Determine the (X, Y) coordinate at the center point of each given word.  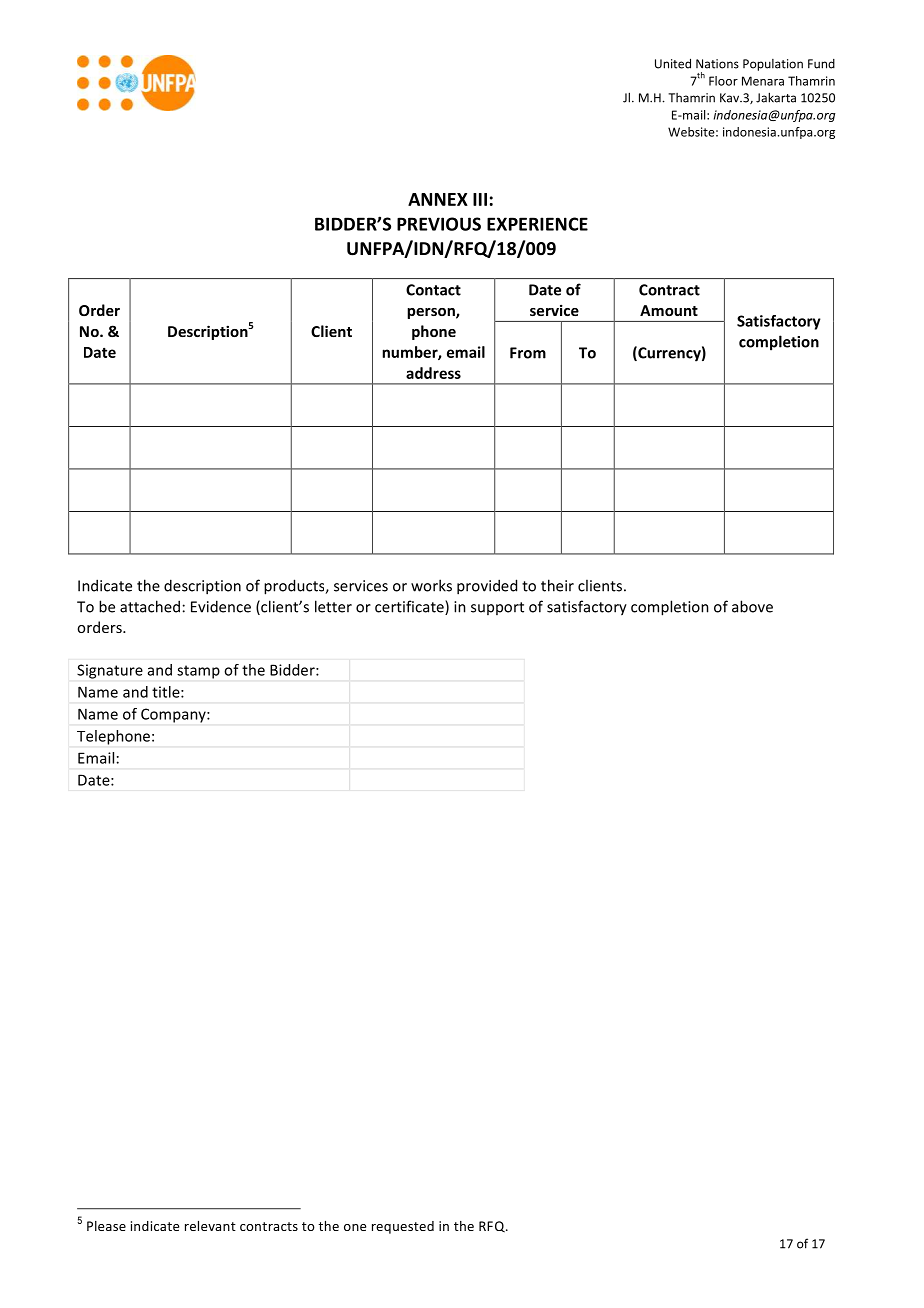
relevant (210, 1226)
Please (106, 1226)
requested (403, 1227)
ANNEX (438, 199)
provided (487, 587)
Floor (723, 81)
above (752, 606)
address (433, 373)
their (557, 585)
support (497, 608)
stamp (198, 672)
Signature (110, 671)
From (528, 353)
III (480, 199)
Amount (669, 310)
